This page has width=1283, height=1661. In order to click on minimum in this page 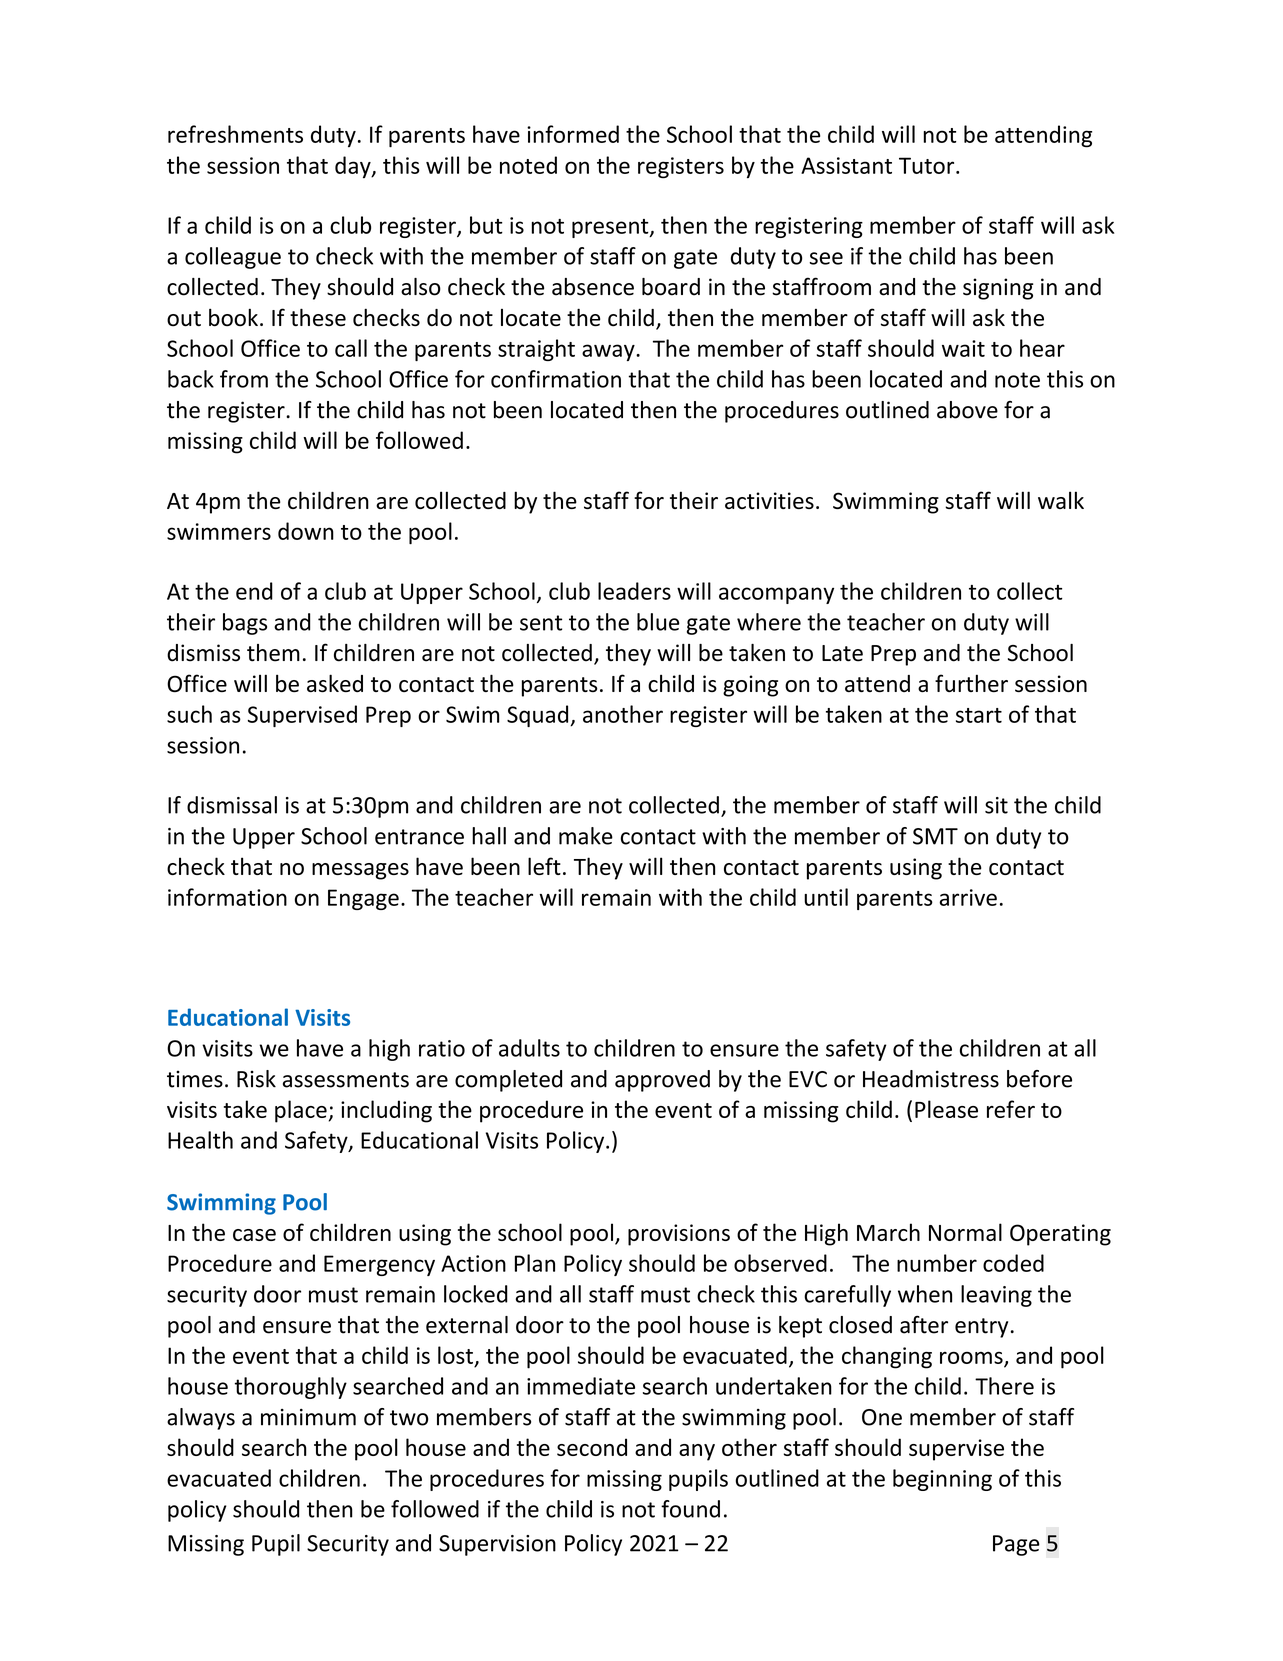, I will do `click(308, 1417)`.
